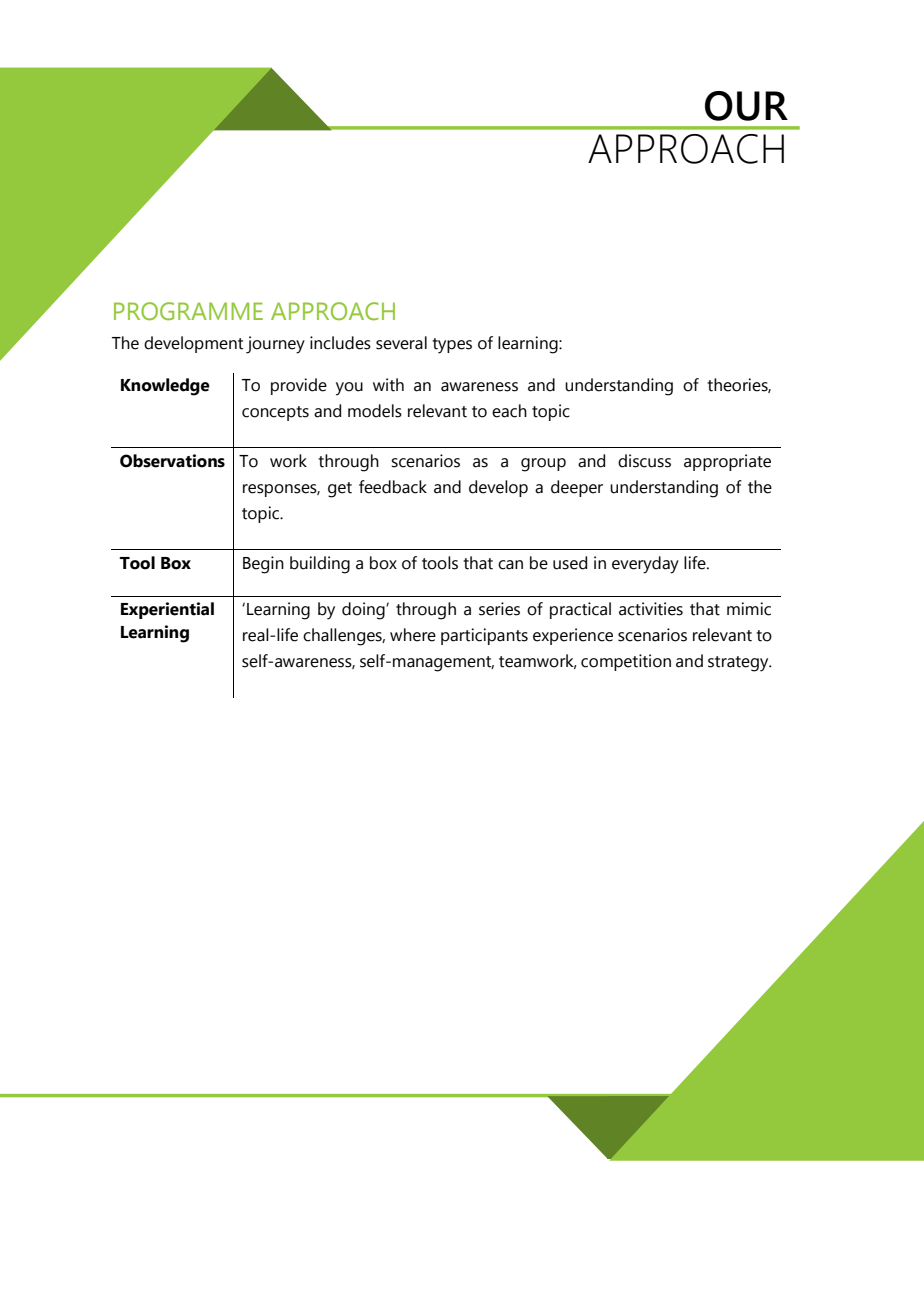 This screenshot has height=1308, width=924. What do you see at coordinates (509, 411) in the screenshot?
I see `each` at bounding box center [509, 411].
